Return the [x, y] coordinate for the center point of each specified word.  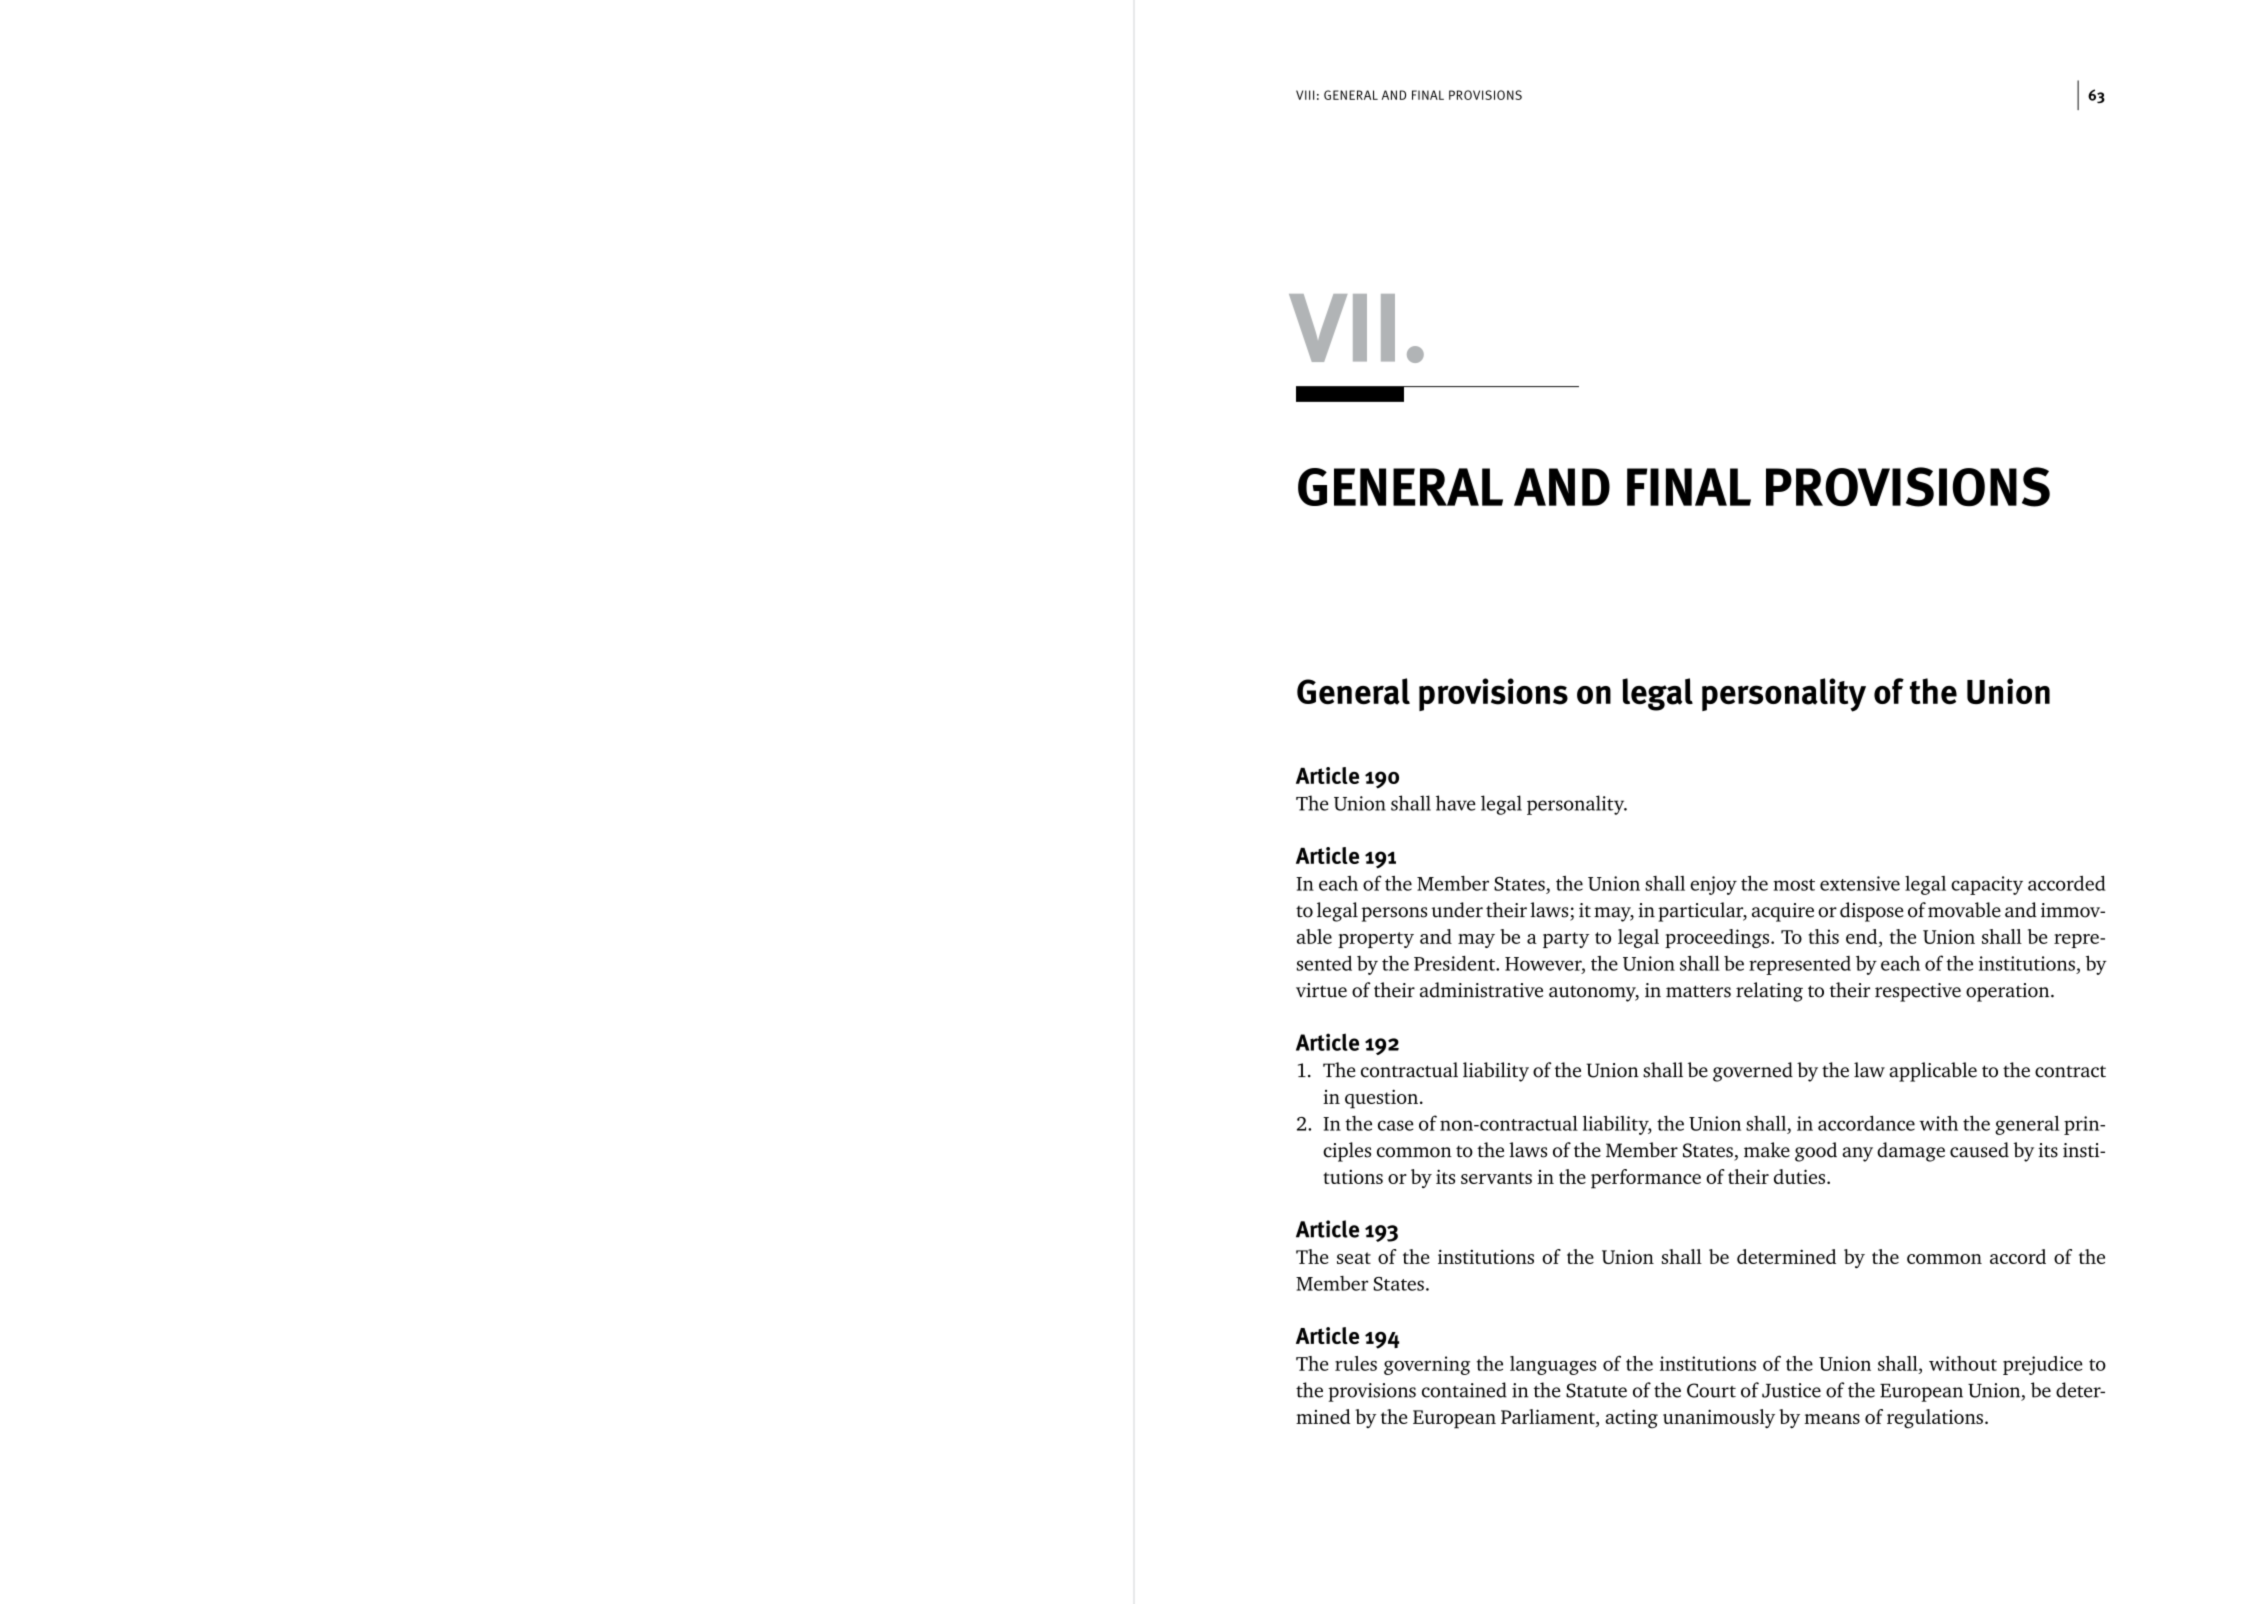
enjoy [1713, 885]
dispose [1872, 912]
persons [1394, 914]
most [1794, 885]
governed [1753, 1072]
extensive [1860, 883]
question [1381, 1099]
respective [1918, 992]
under [1457, 910]
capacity [1987, 885]
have [1456, 803]
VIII [1305, 95]
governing [1427, 1365]
